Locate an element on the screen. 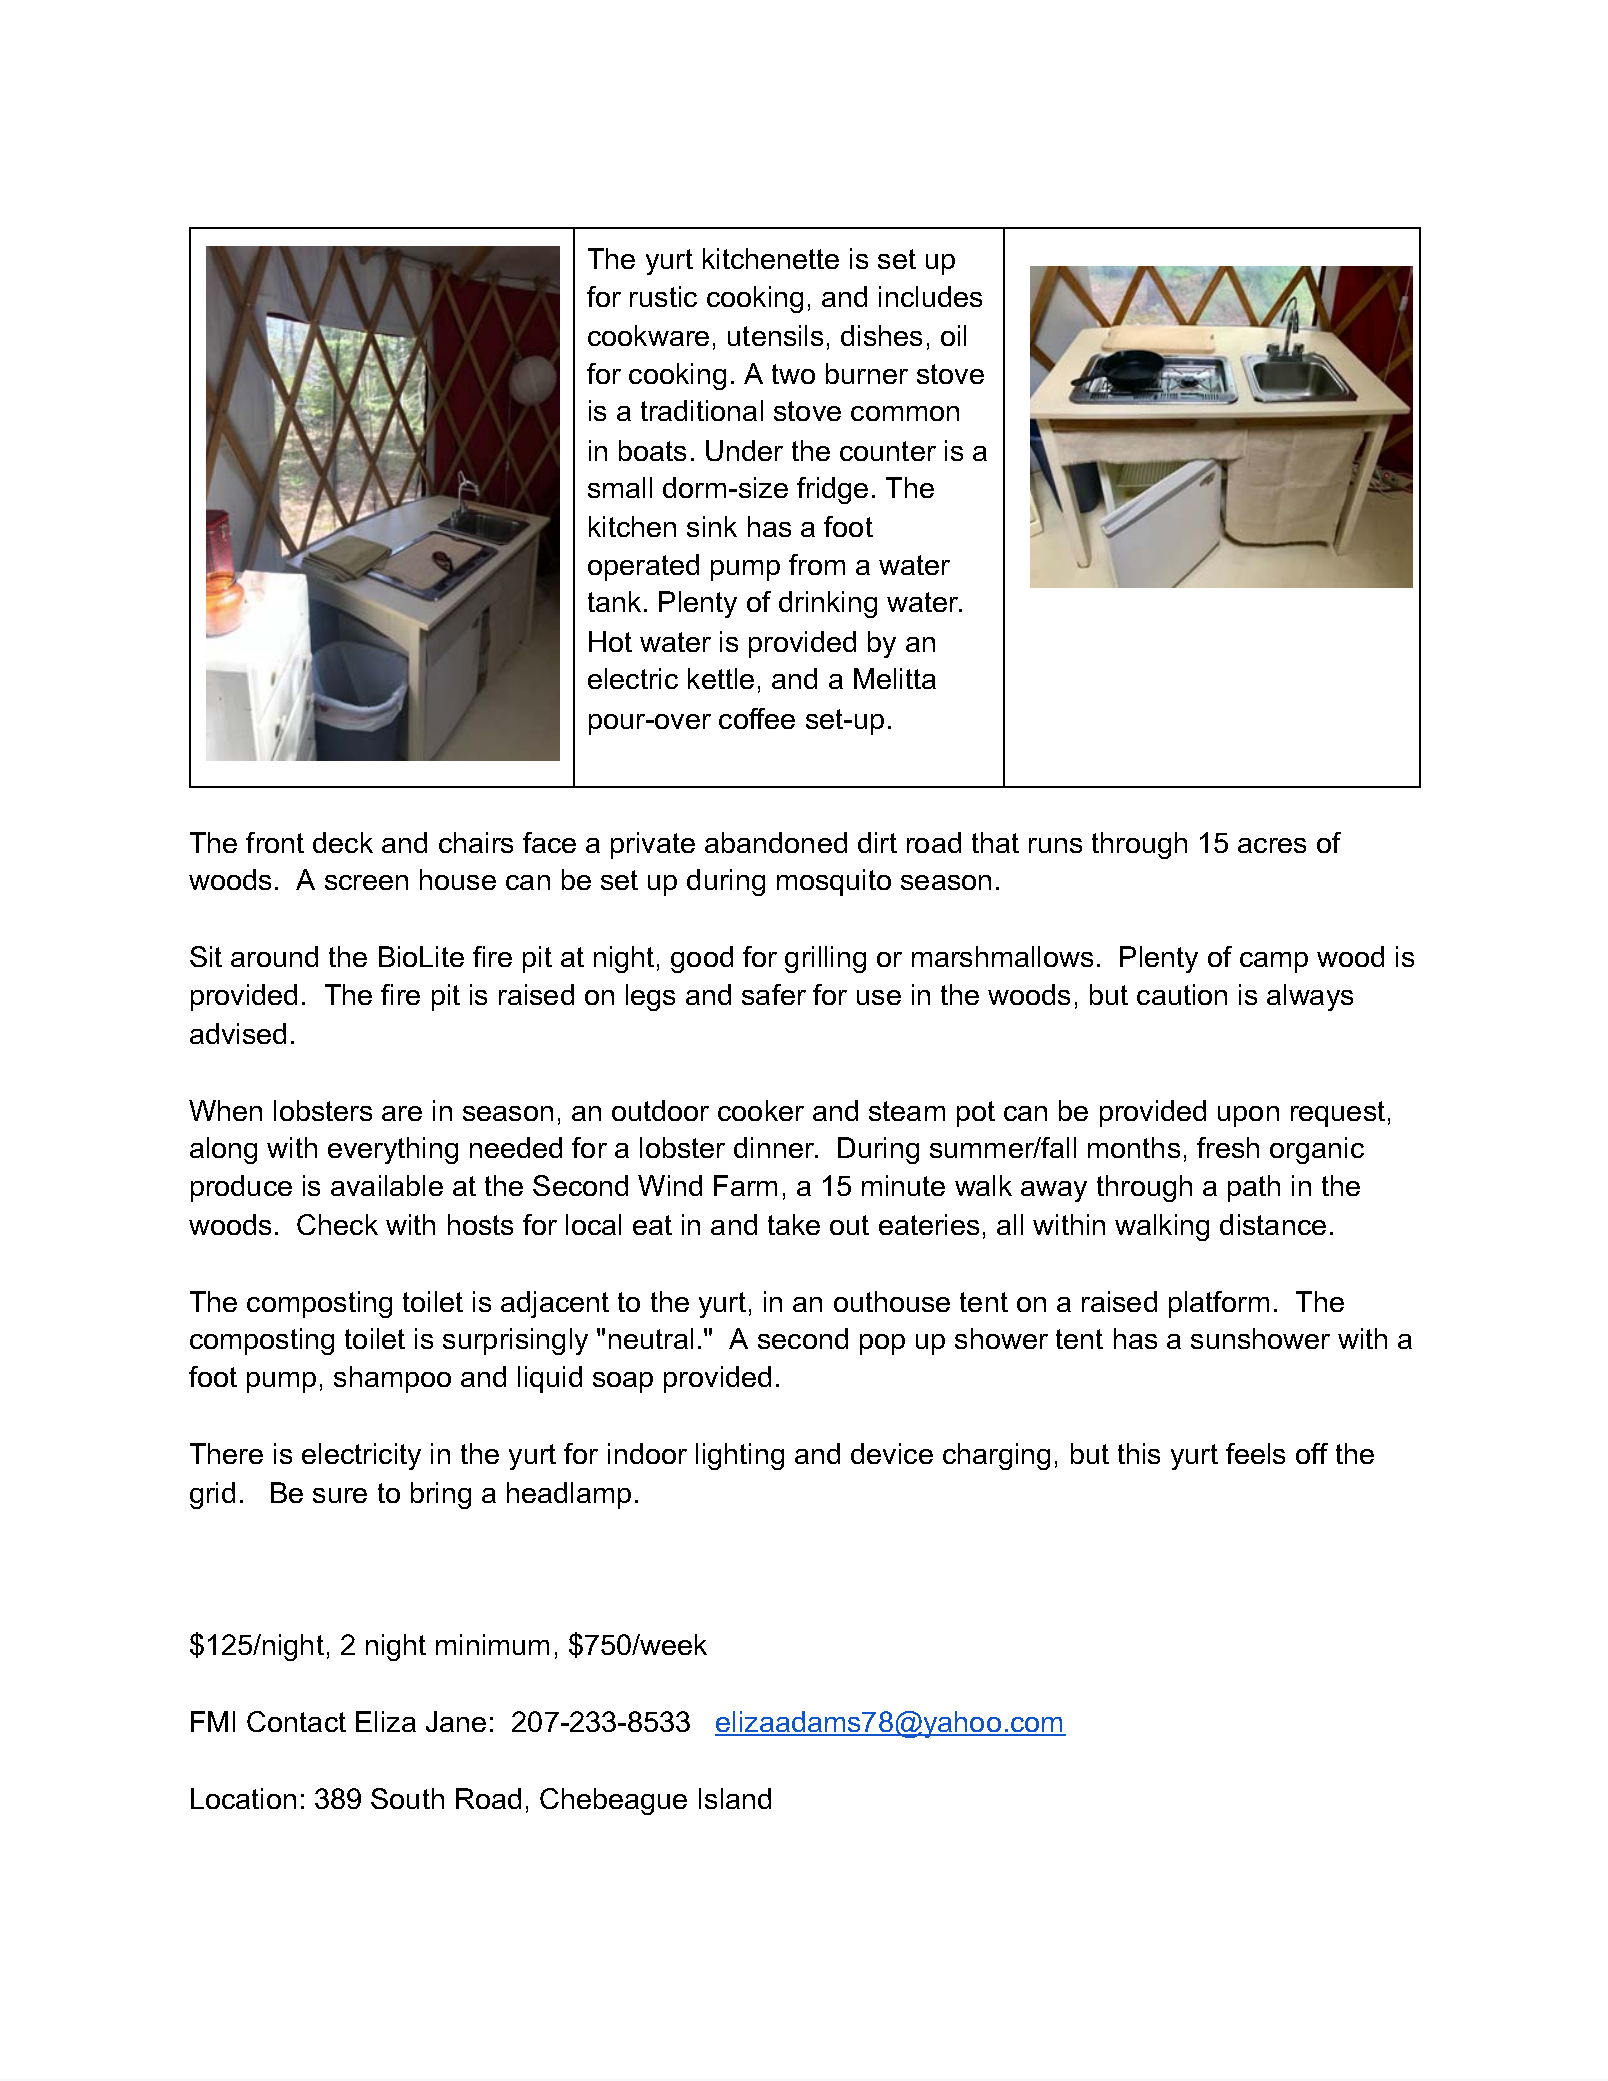 The width and height of the screenshot is (1608, 2081). caution is located at coordinates (1182, 994).
